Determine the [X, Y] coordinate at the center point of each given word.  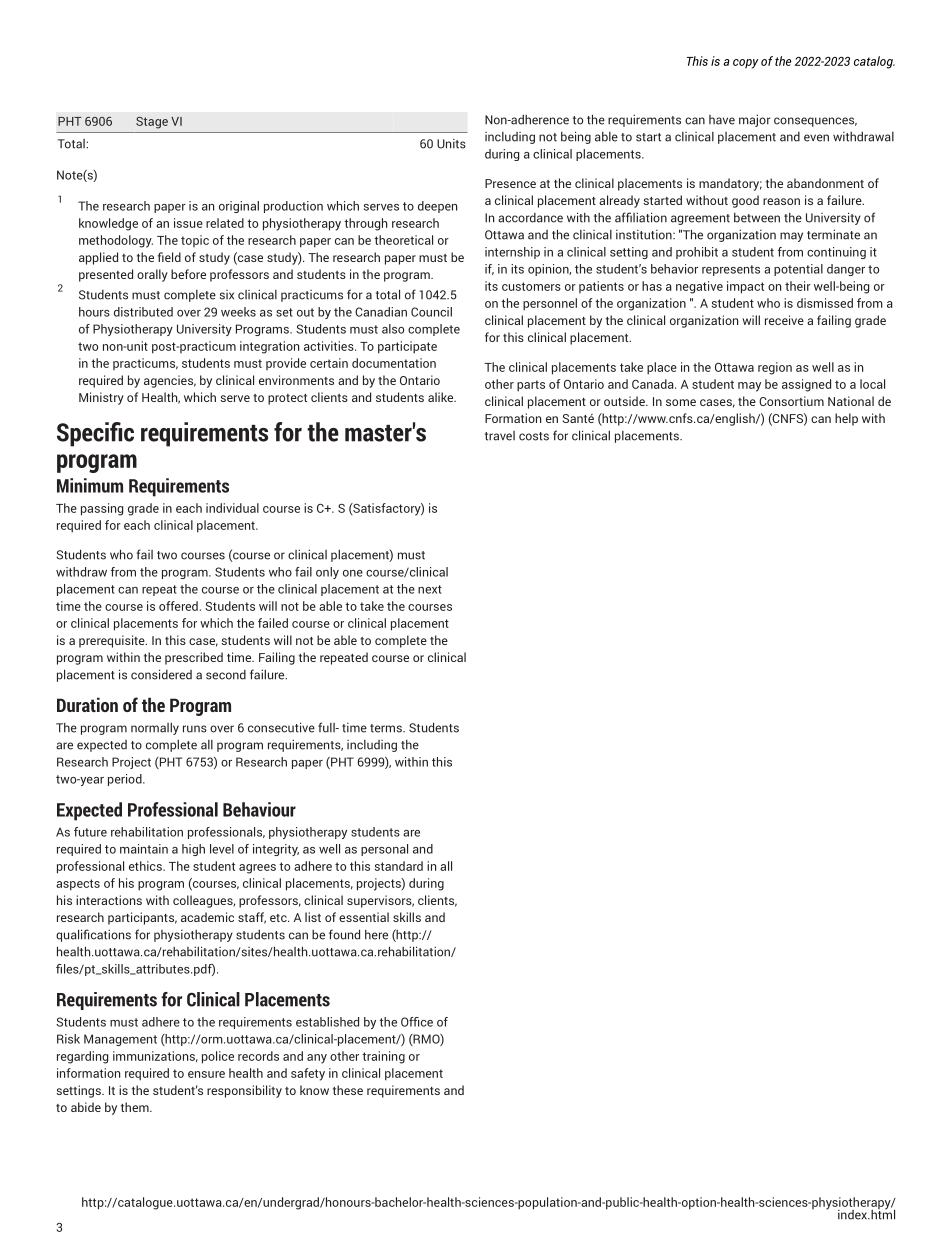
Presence [510, 183]
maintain [144, 849]
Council [431, 312]
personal [384, 850]
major [754, 120]
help [846, 419]
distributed [143, 312]
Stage [152, 123]
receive [784, 320]
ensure [206, 1074]
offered [178, 606]
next [430, 589]
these [348, 1090]
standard [399, 866]
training [383, 1057]
